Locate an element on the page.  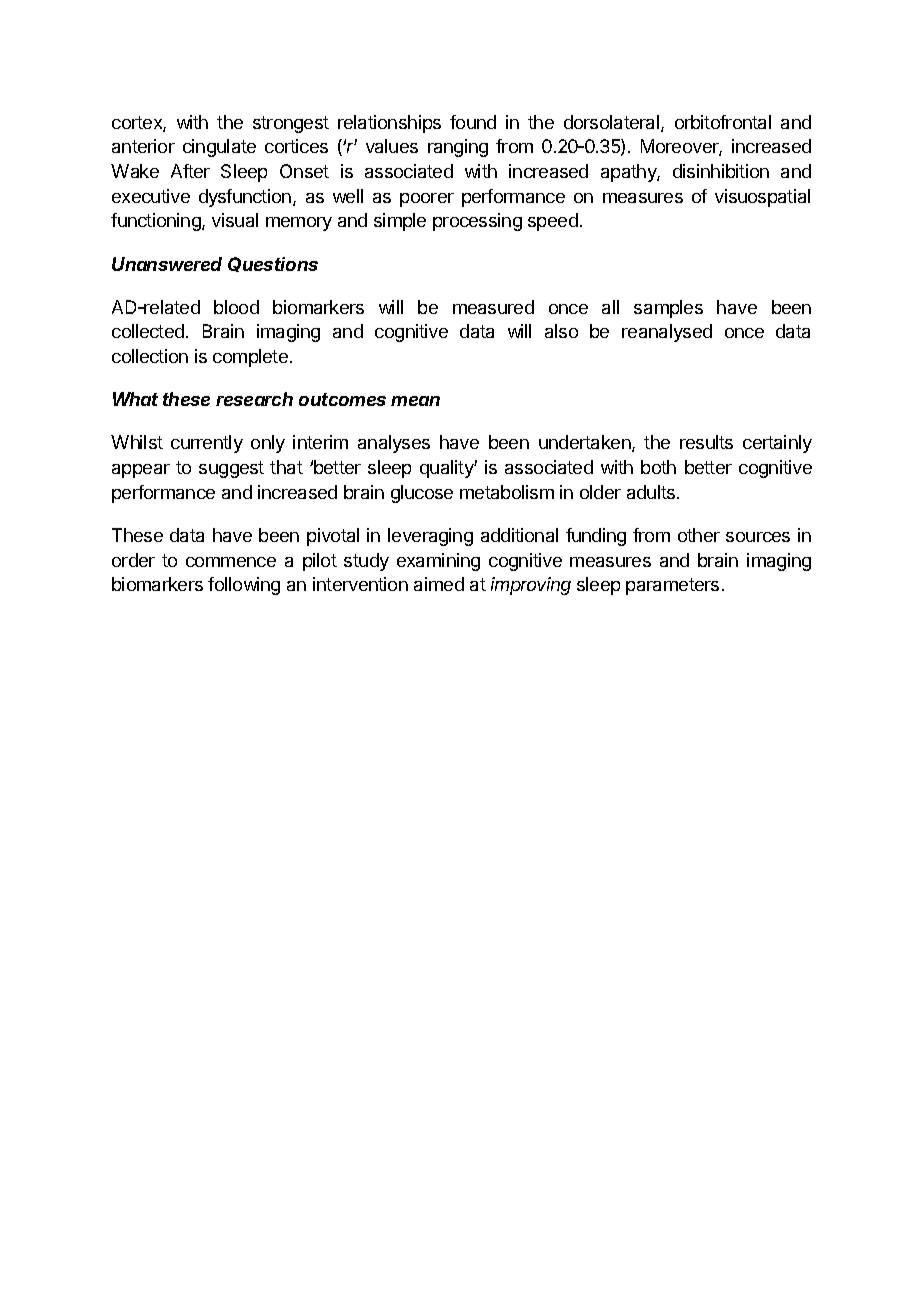
parameters is located at coordinates (672, 586).
